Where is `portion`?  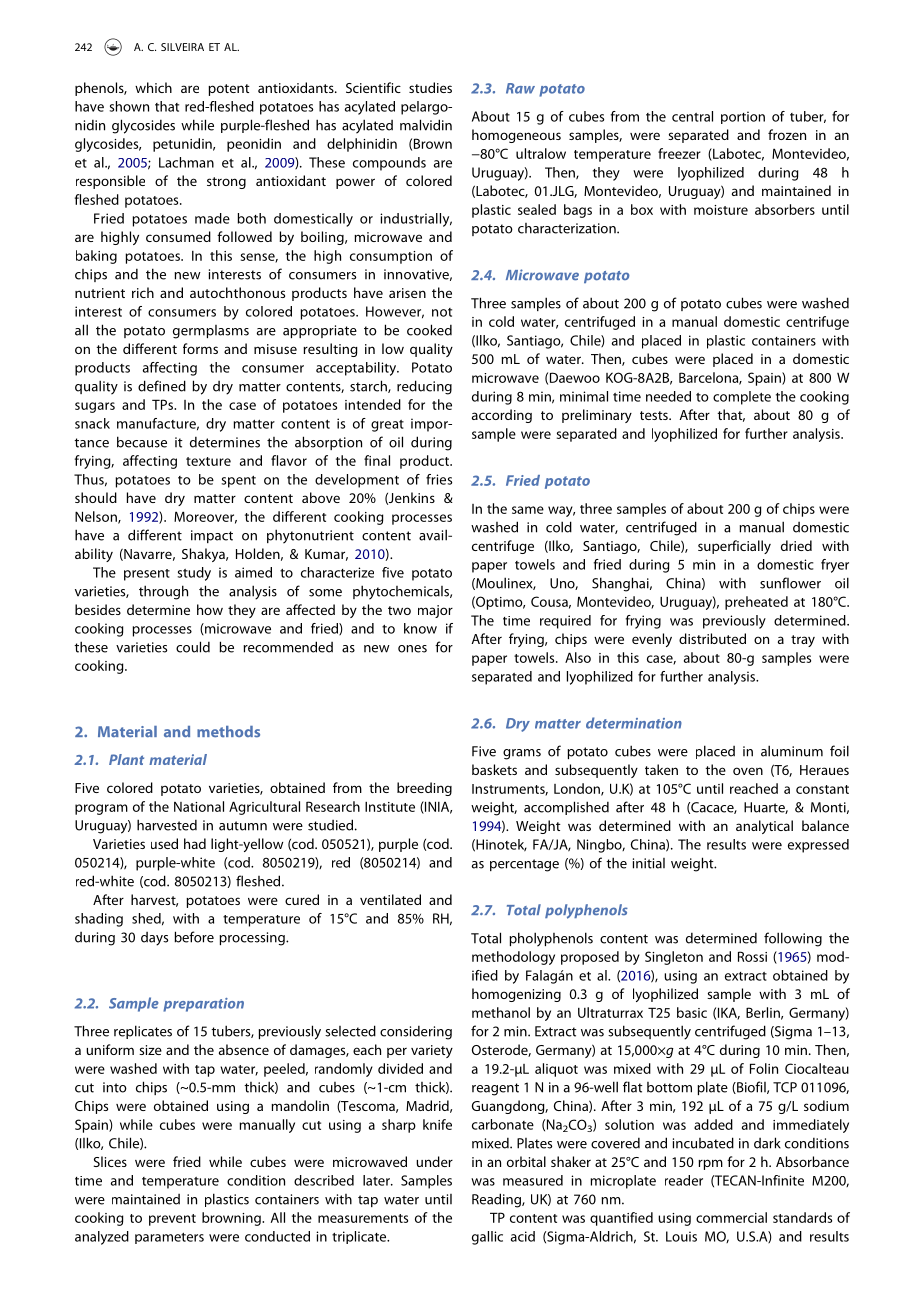
portion is located at coordinates (743, 117).
